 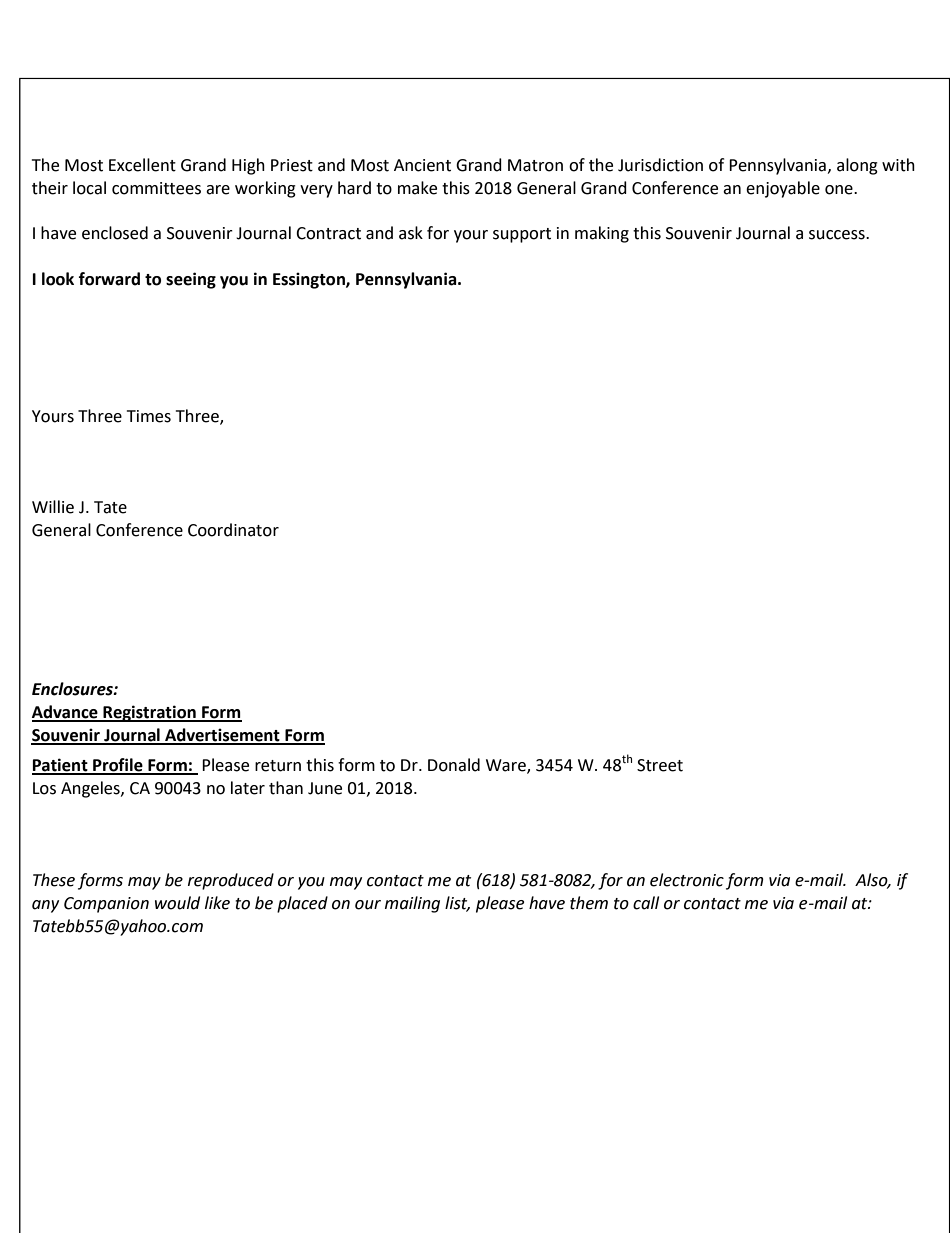 What do you see at coordinates (507, 766) in the screenshot?
I see `Ware` at bounding box center [507, 766].
